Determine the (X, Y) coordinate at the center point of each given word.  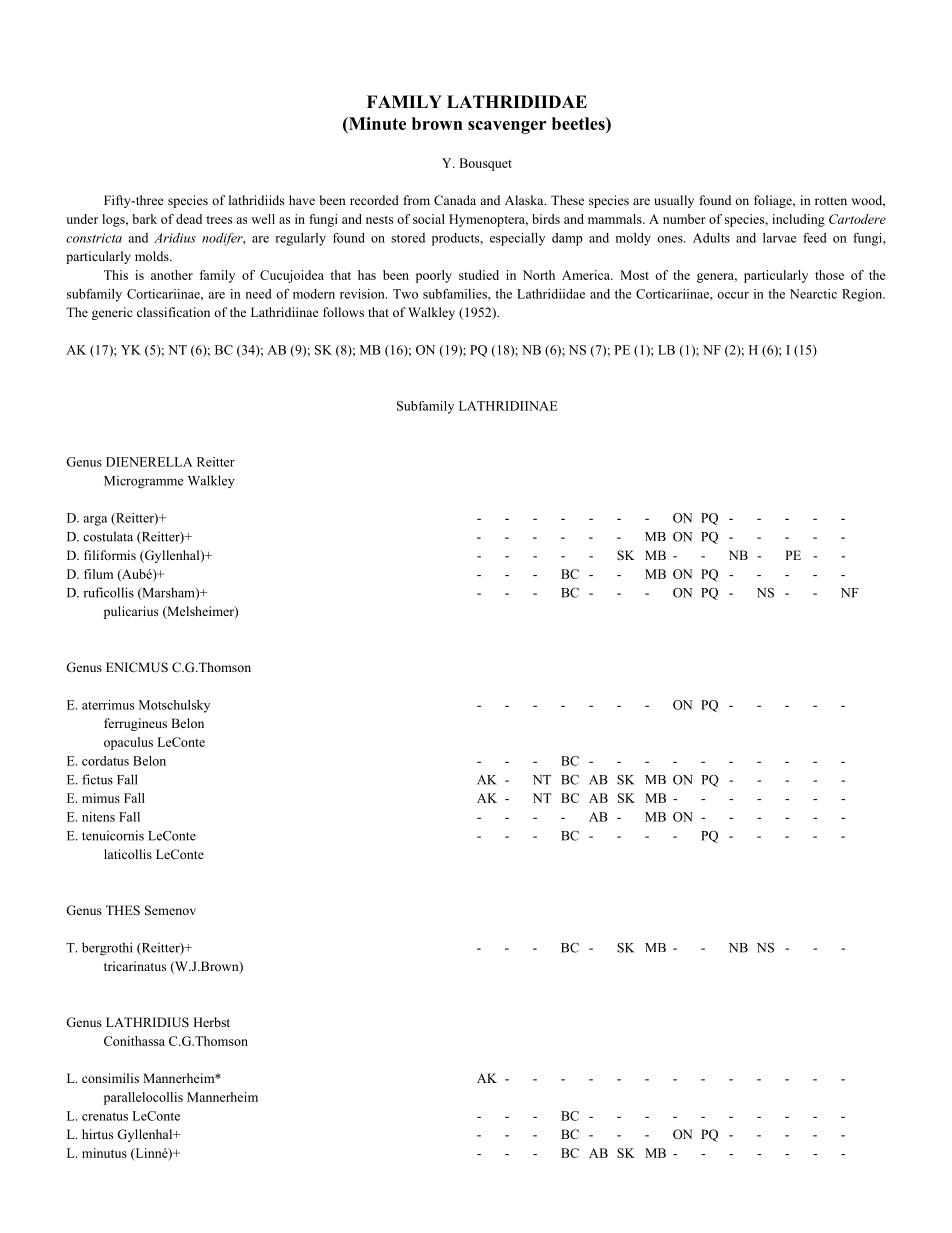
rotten (831, 201)
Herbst (211, 1022)
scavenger (507, 127)
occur (733, 295)
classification (173, 312)
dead (189, 219)
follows (343, 312)
